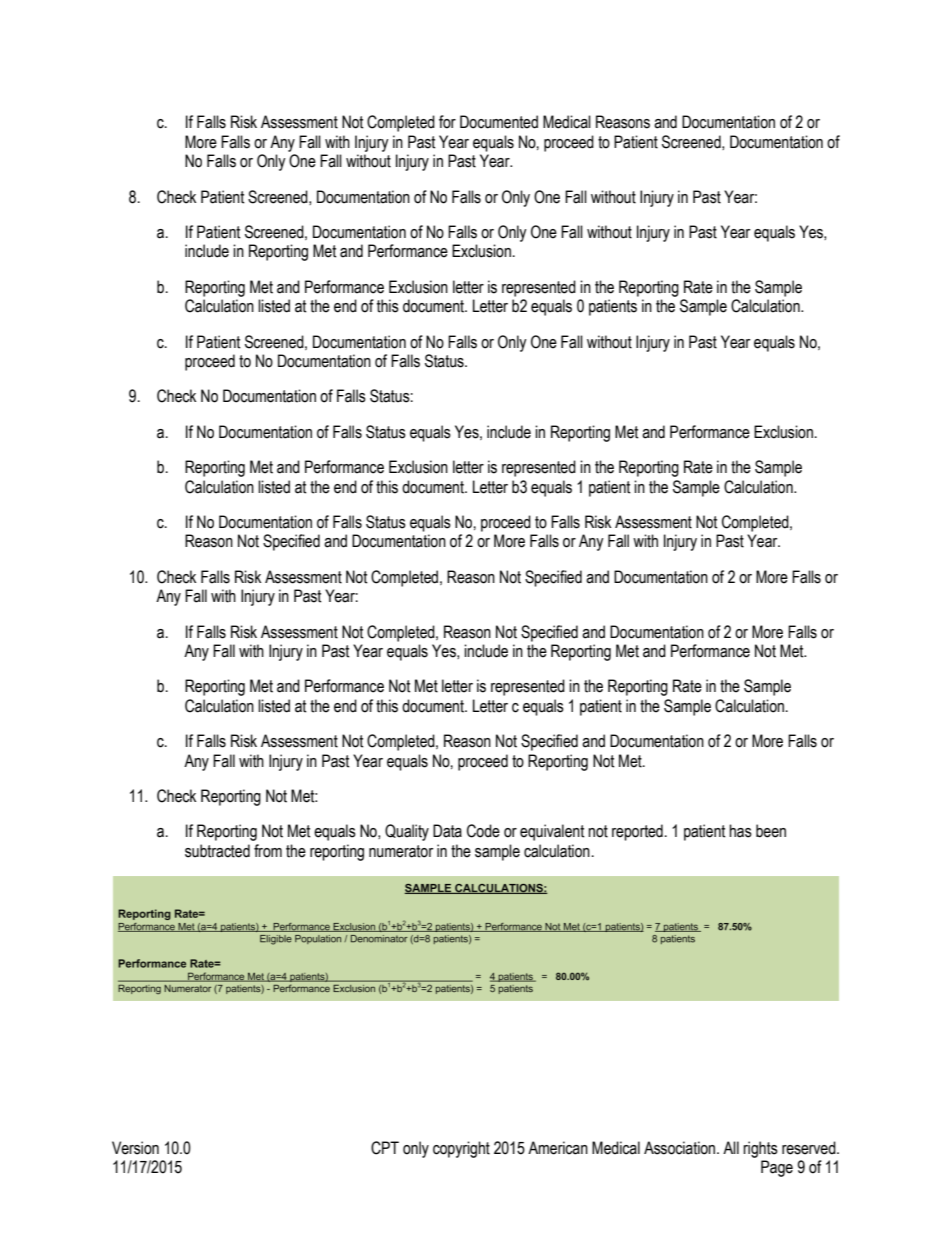 The width and height of the page is (952, 1233). What do you see at coordinates (268, 851) in the page?
I see `from` at bounding box center [268, 851].
